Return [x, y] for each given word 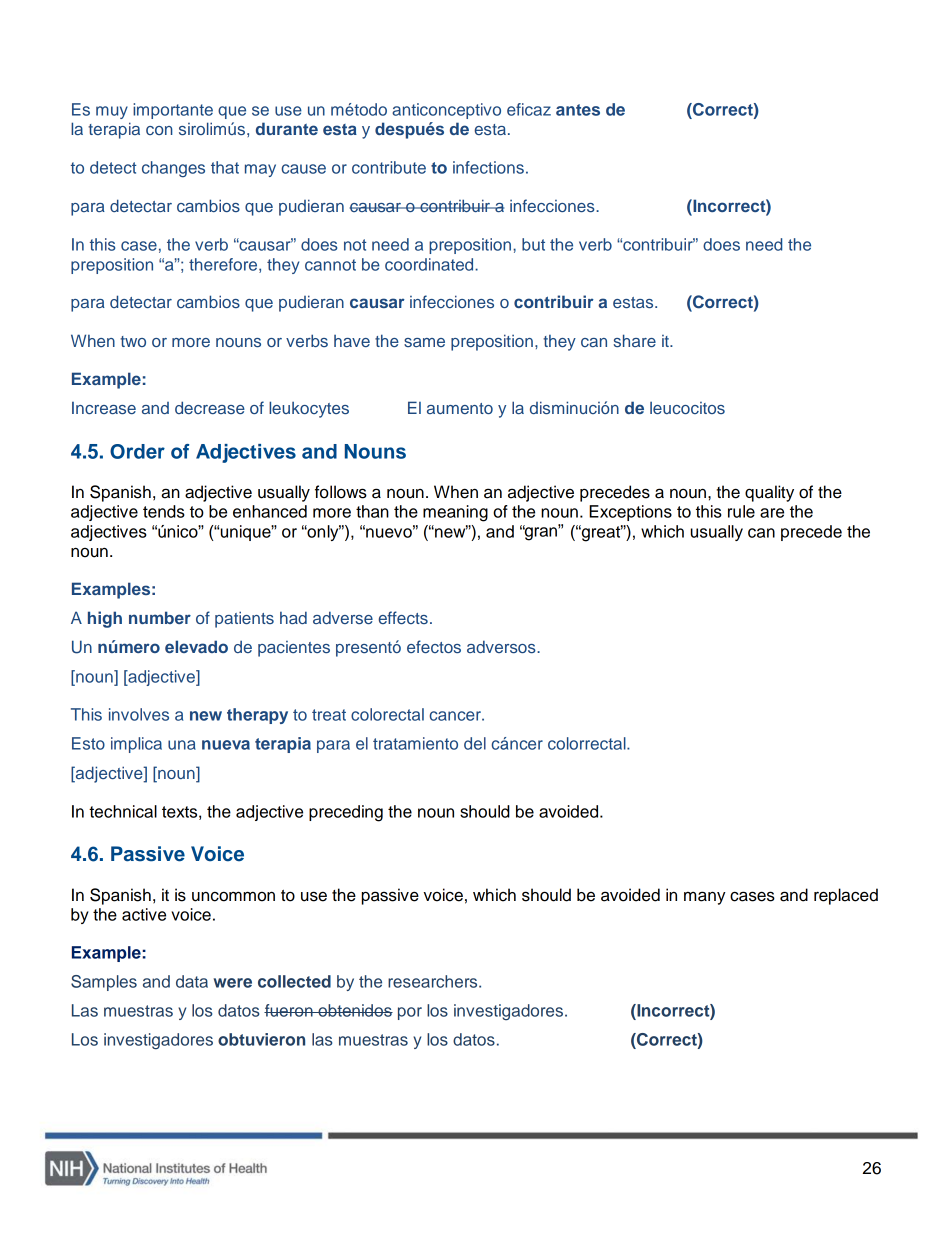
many [705, 898]
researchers [434, 981]
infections [488, 167]
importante [173, 111]
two [133, 341]
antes [578, 110]
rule [741, 511]
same [424, 342]
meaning [455, 513]
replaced [846, 896]
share [635, 340]
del [475, 743]
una [182, 745]
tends [164, 511]
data [192, 981]
